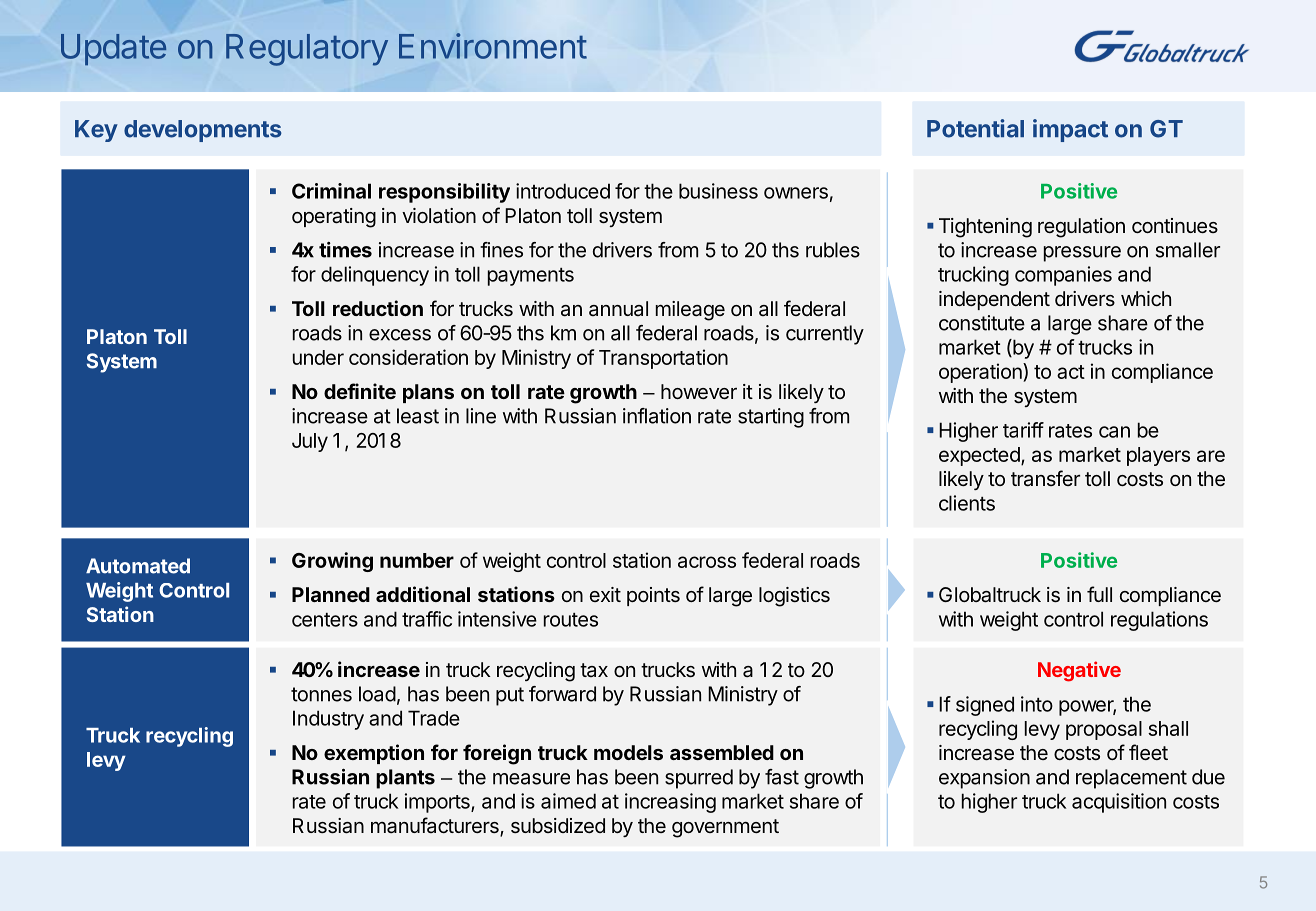 This document has width=1316, height=911. What do you see at coordinates (307, 50) in the document?
I see `Regulatory` at bounding box center [307, 50].
